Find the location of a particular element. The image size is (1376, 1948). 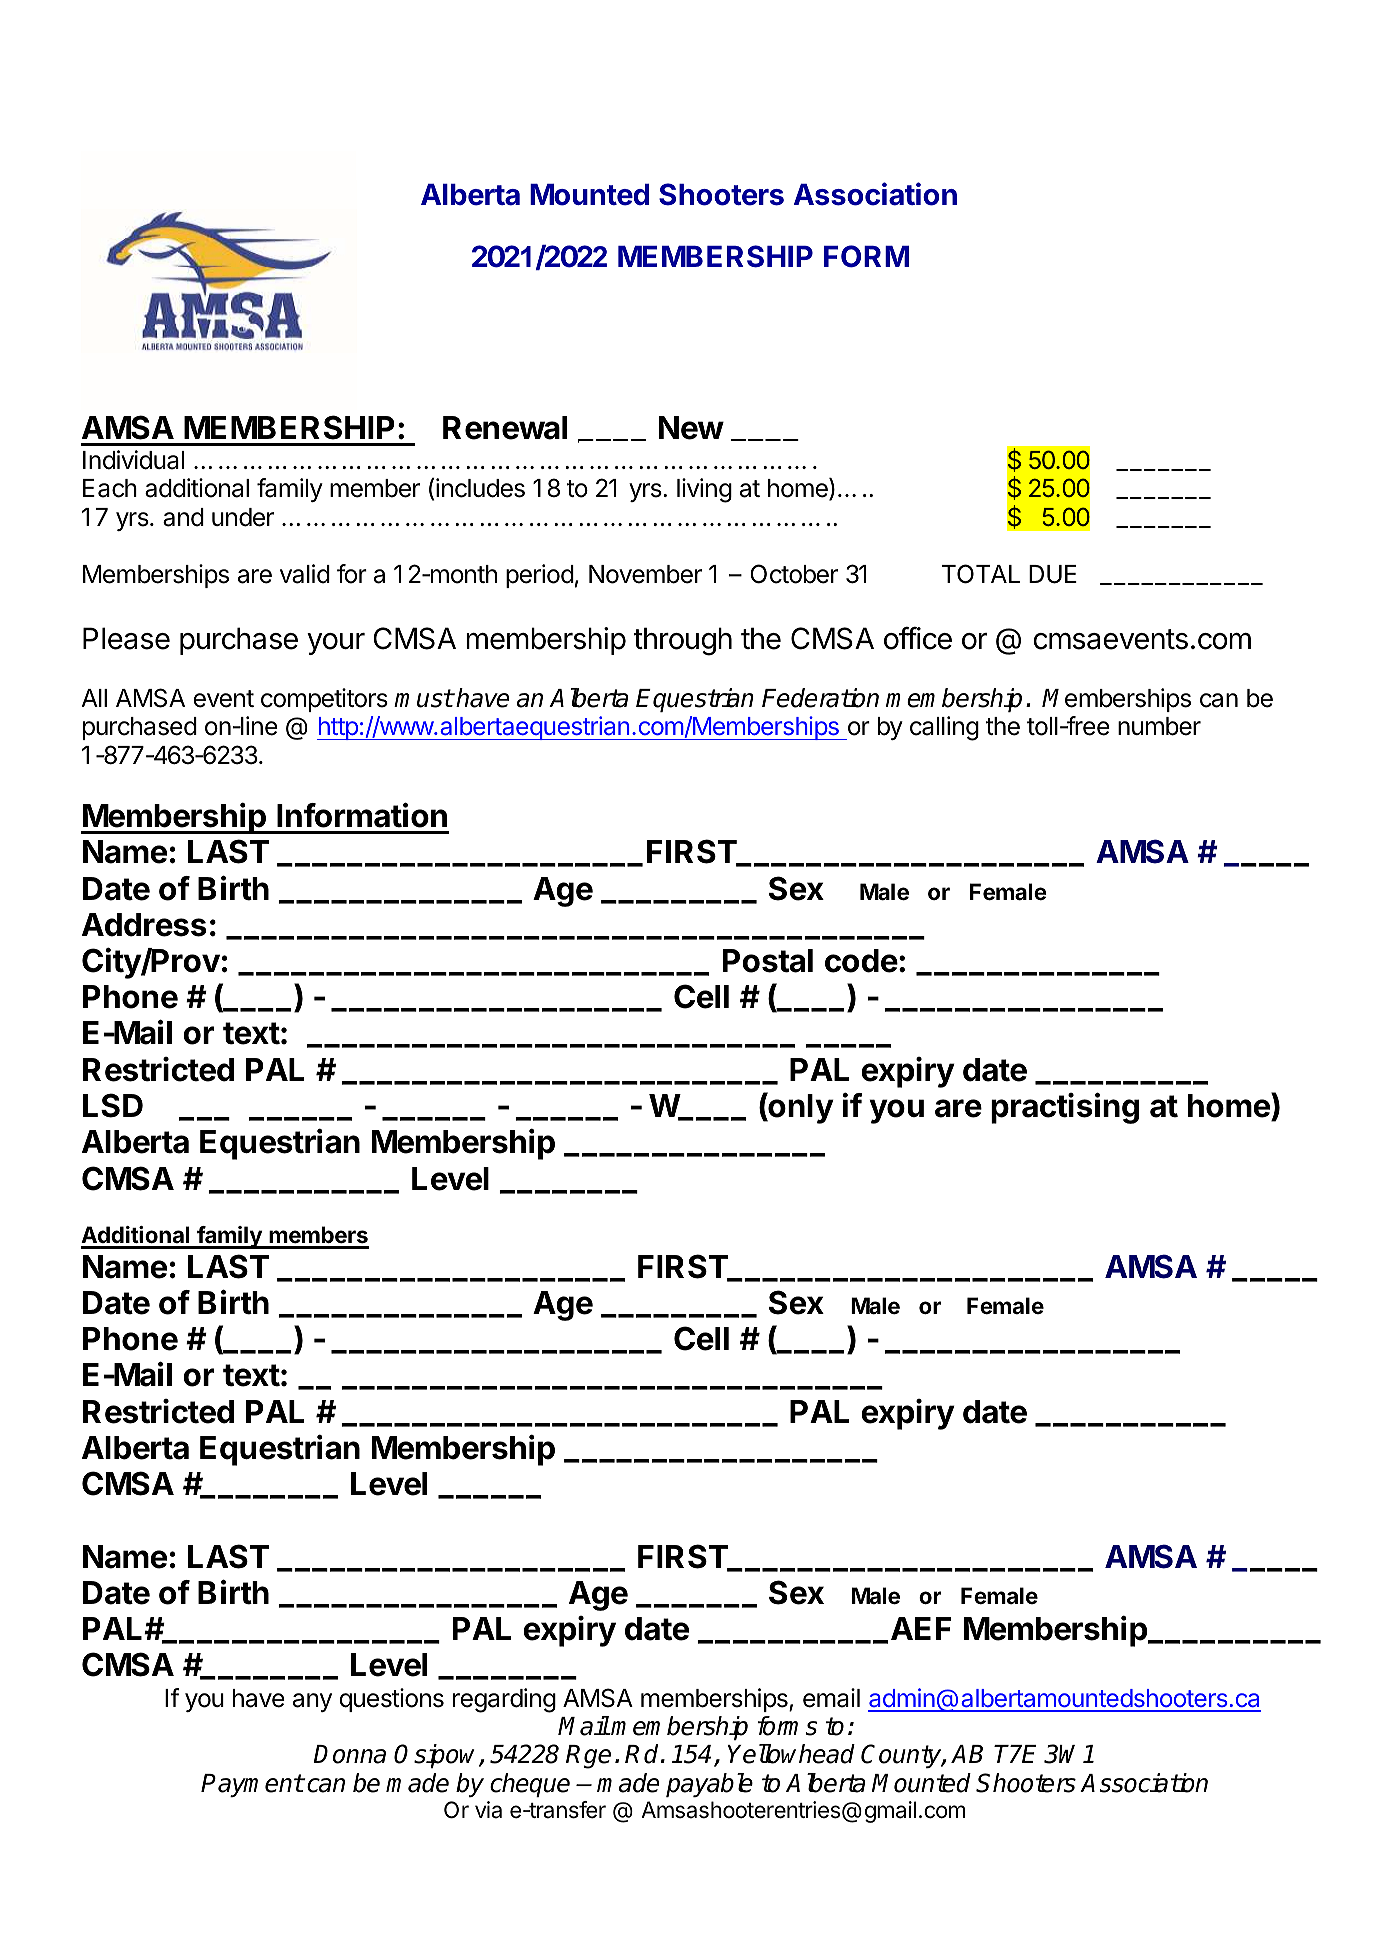

LSD is located at coordinates (113, 1105).
